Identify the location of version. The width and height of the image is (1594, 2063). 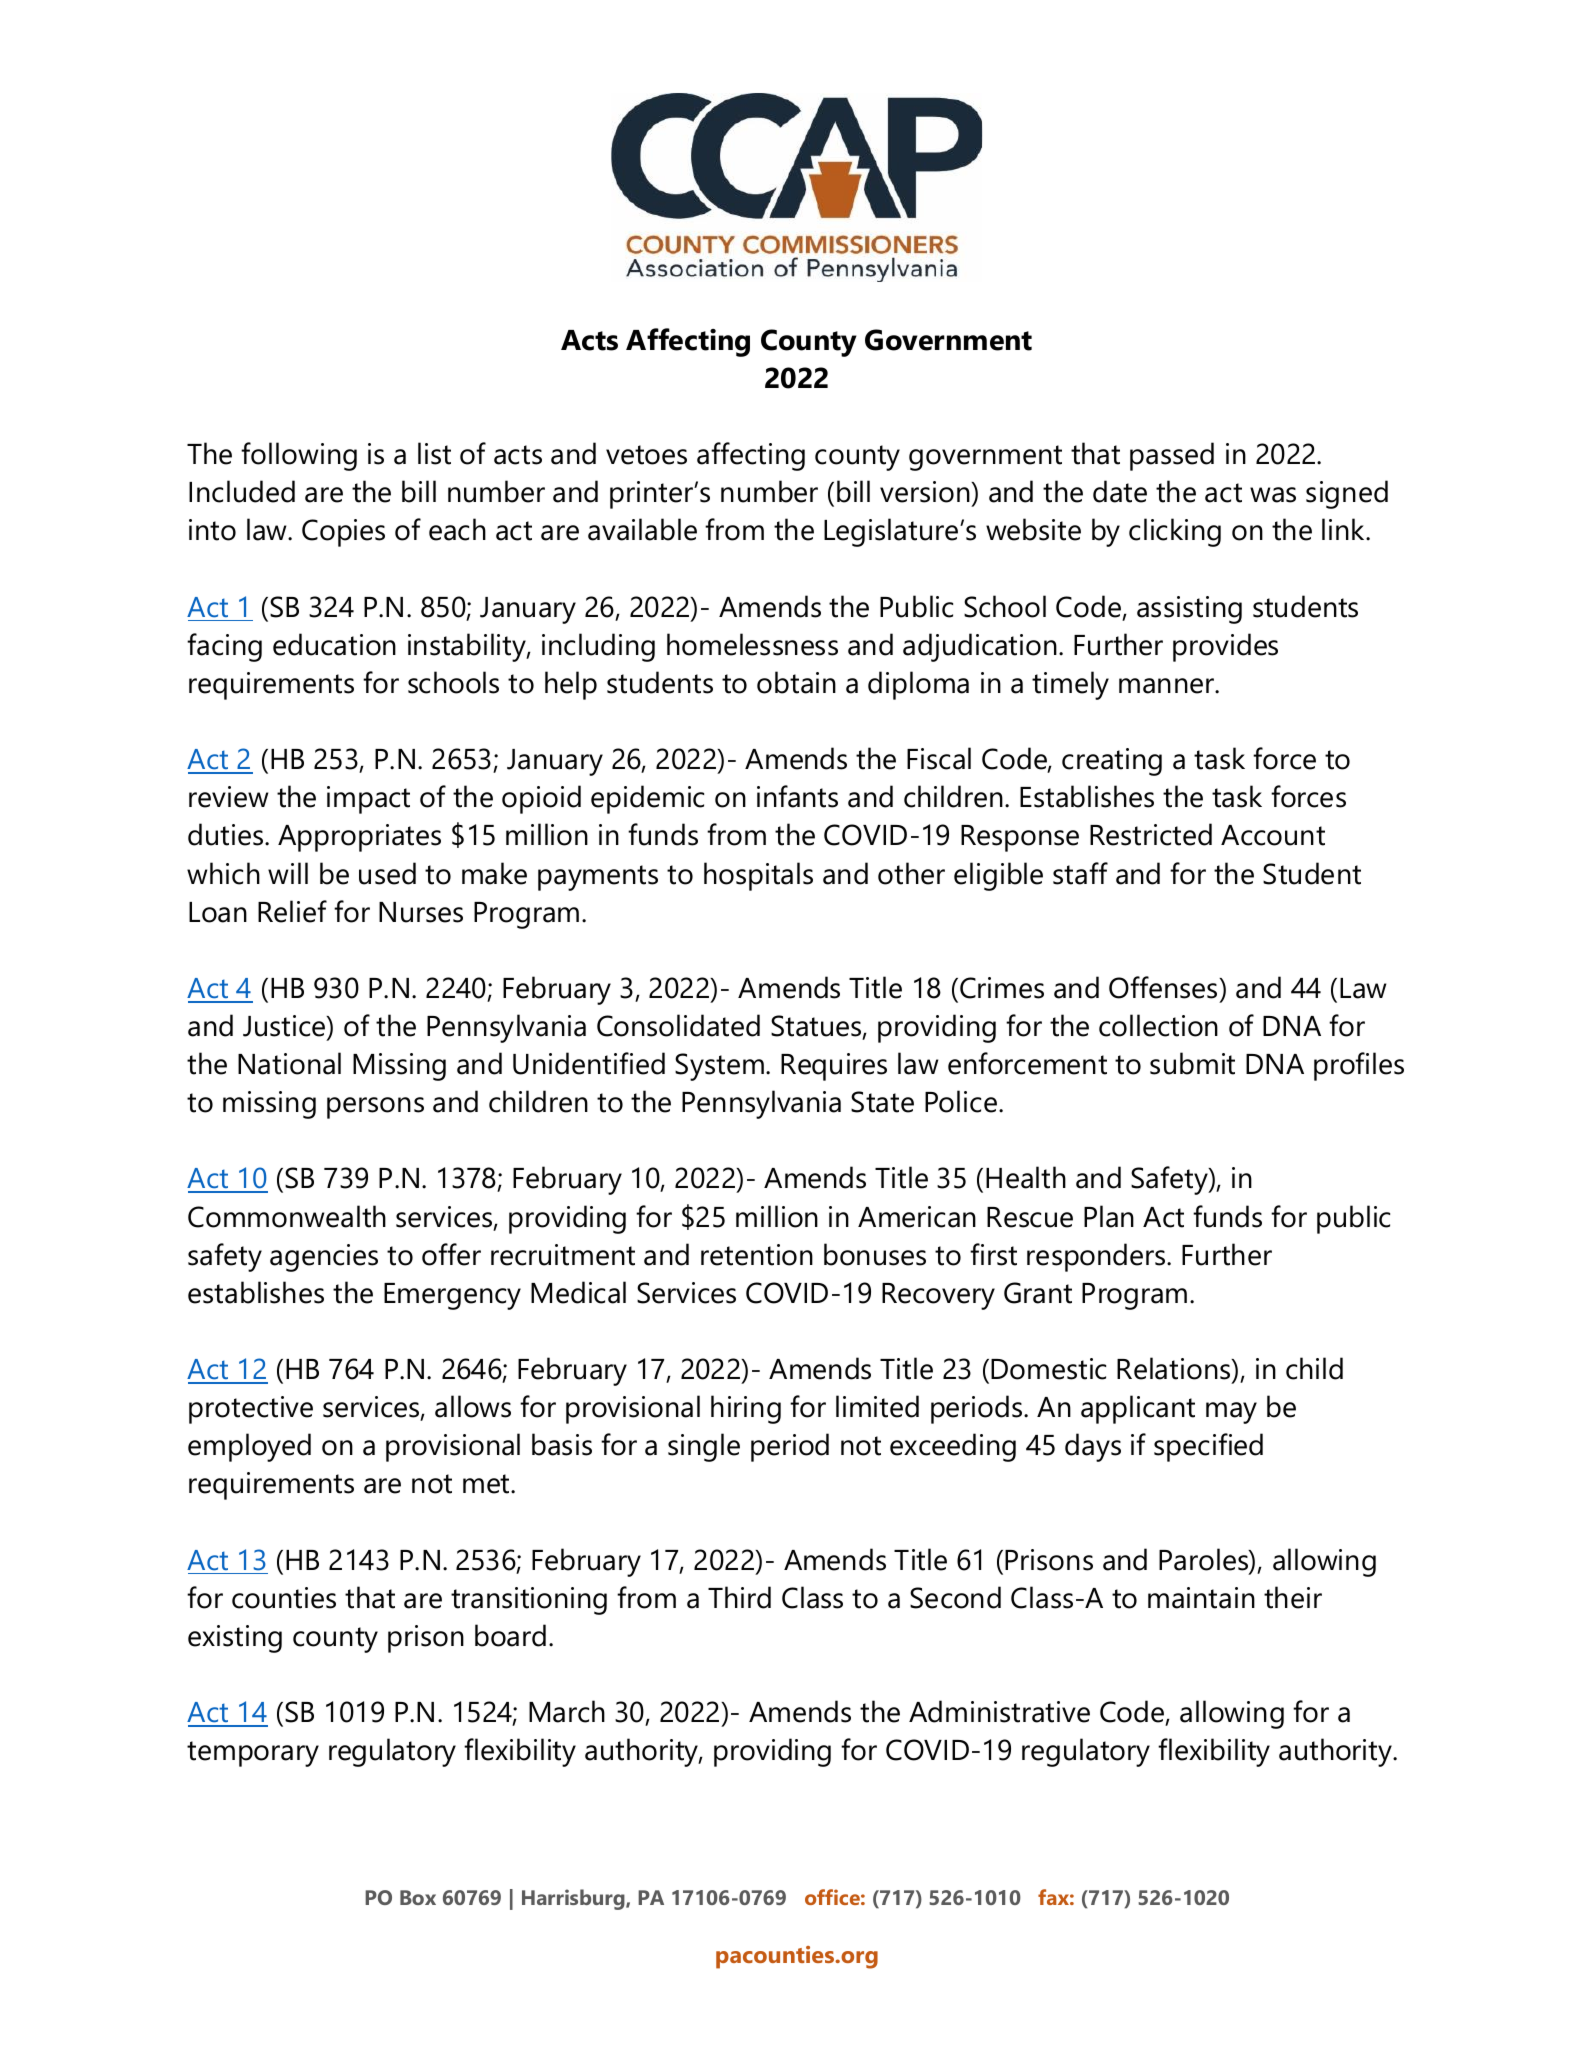
(926, 492).
